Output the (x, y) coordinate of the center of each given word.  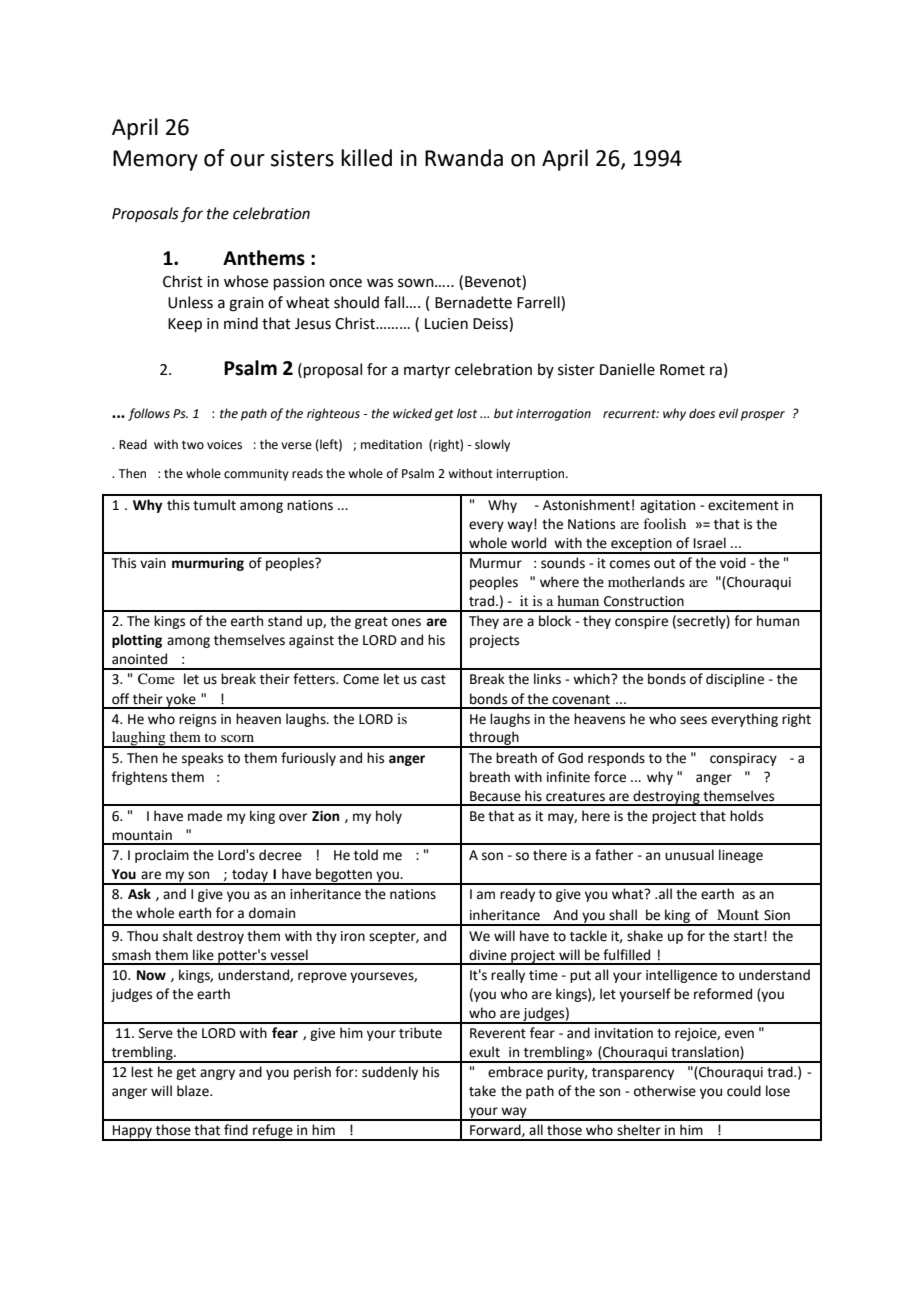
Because (495, 796)
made (205, 816)
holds (746, 816)
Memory (155, 160)
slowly (492, 445)
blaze (194, 1091)
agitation (667, 506)
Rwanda (464, 158)
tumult (214, 505)
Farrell (539, 303)
